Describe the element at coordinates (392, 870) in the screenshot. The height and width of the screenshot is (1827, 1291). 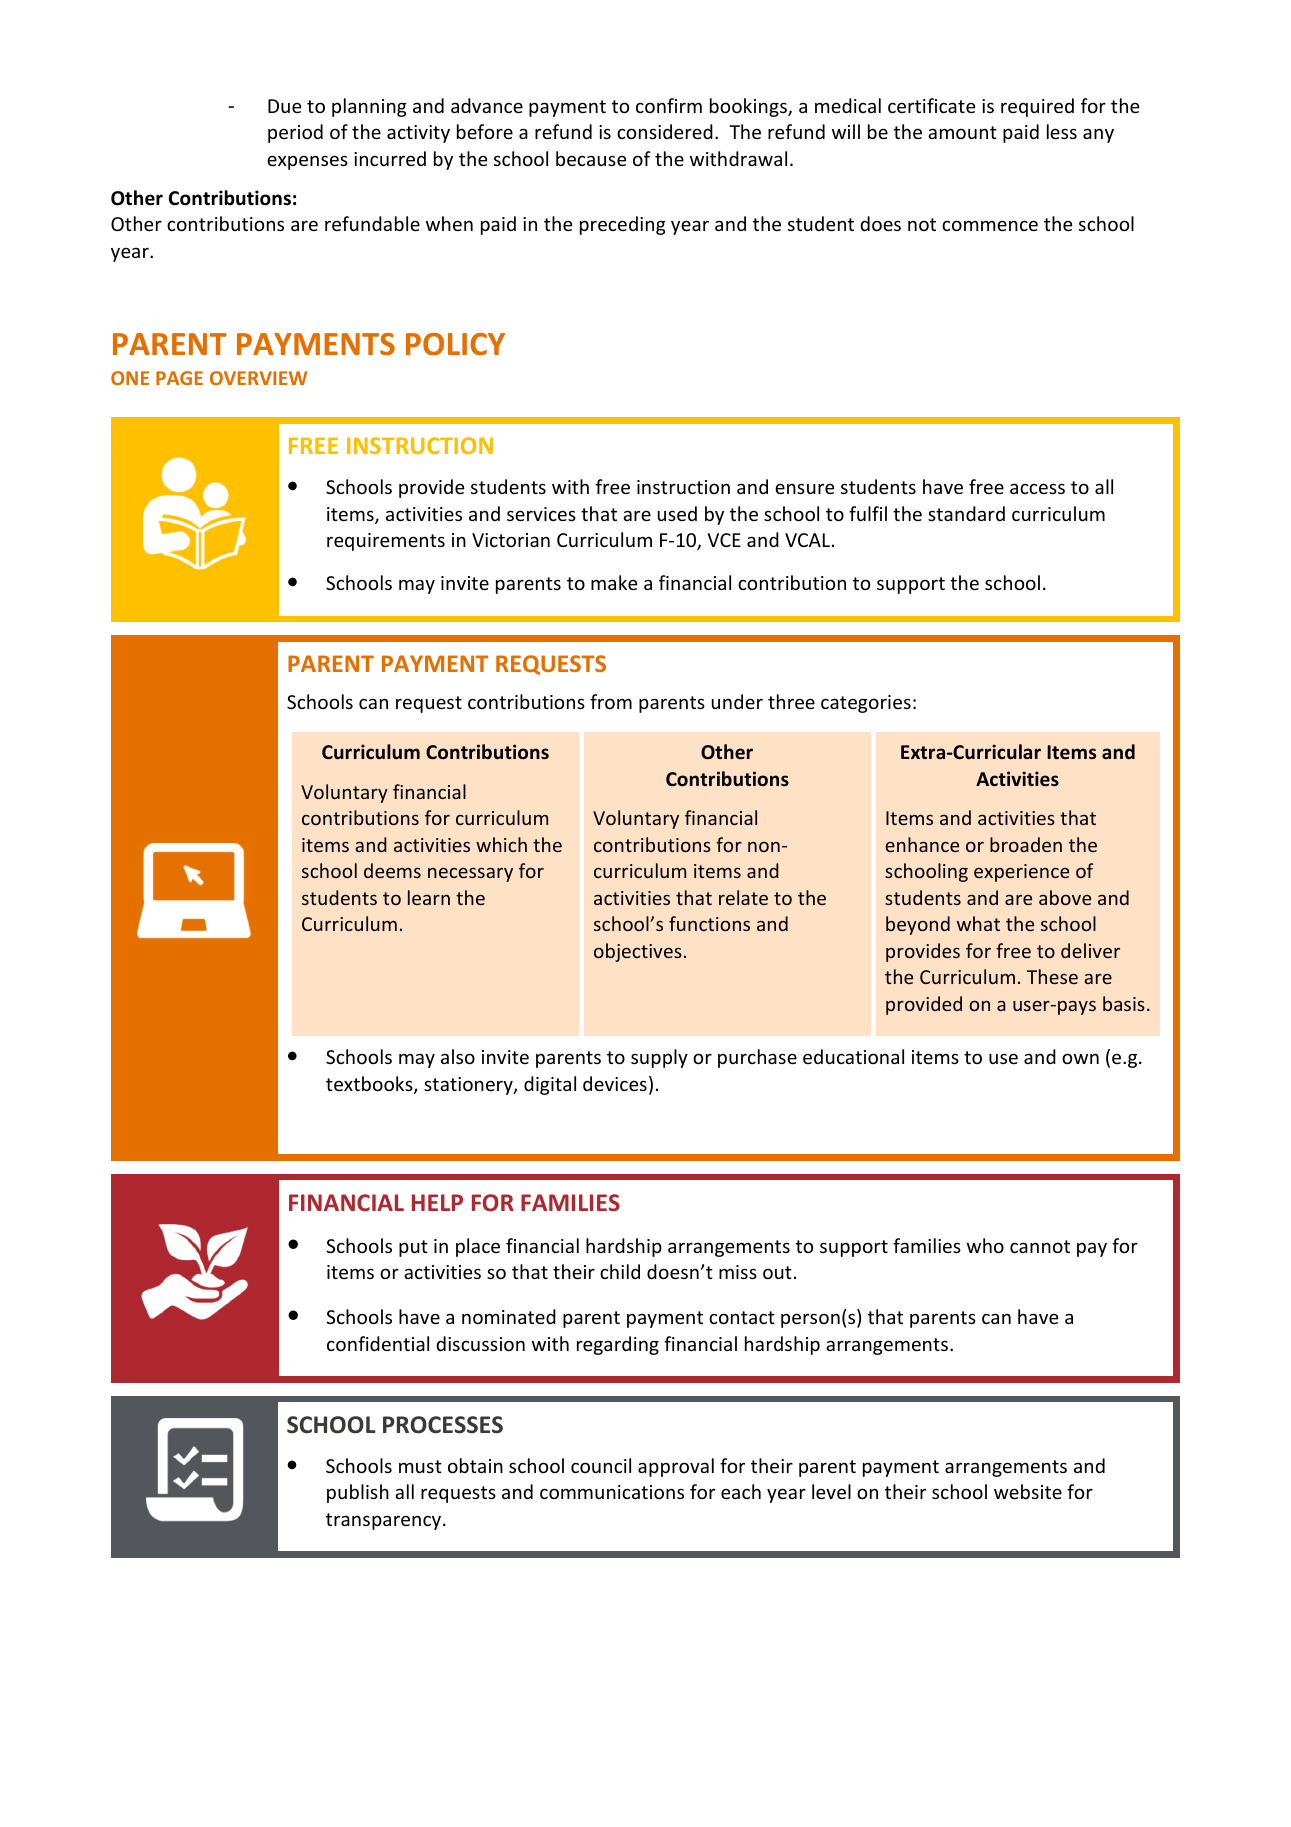
I see `deems` at that location.
